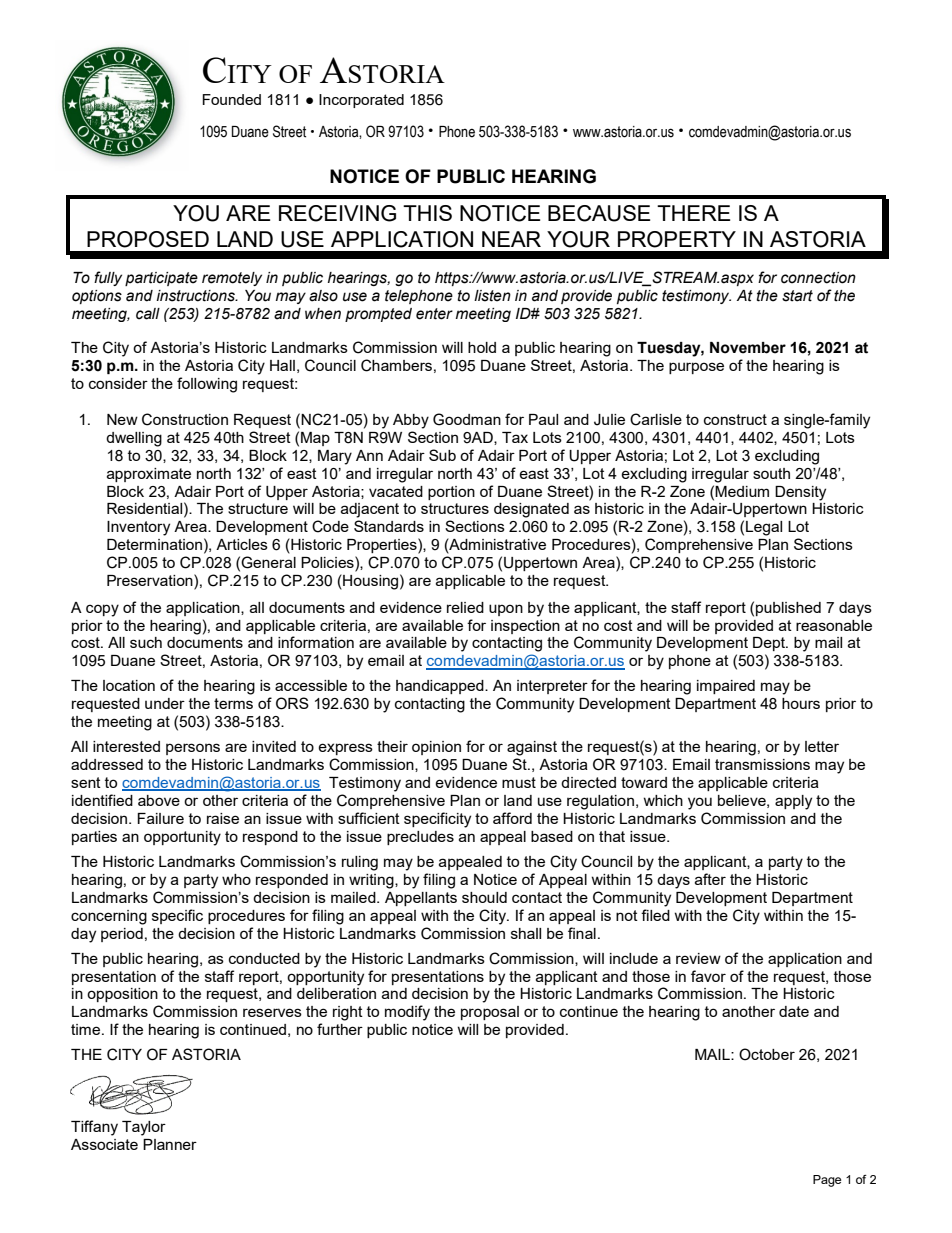 The image size is (952, 1233). I want to click on Dept, so click(770, 644).
